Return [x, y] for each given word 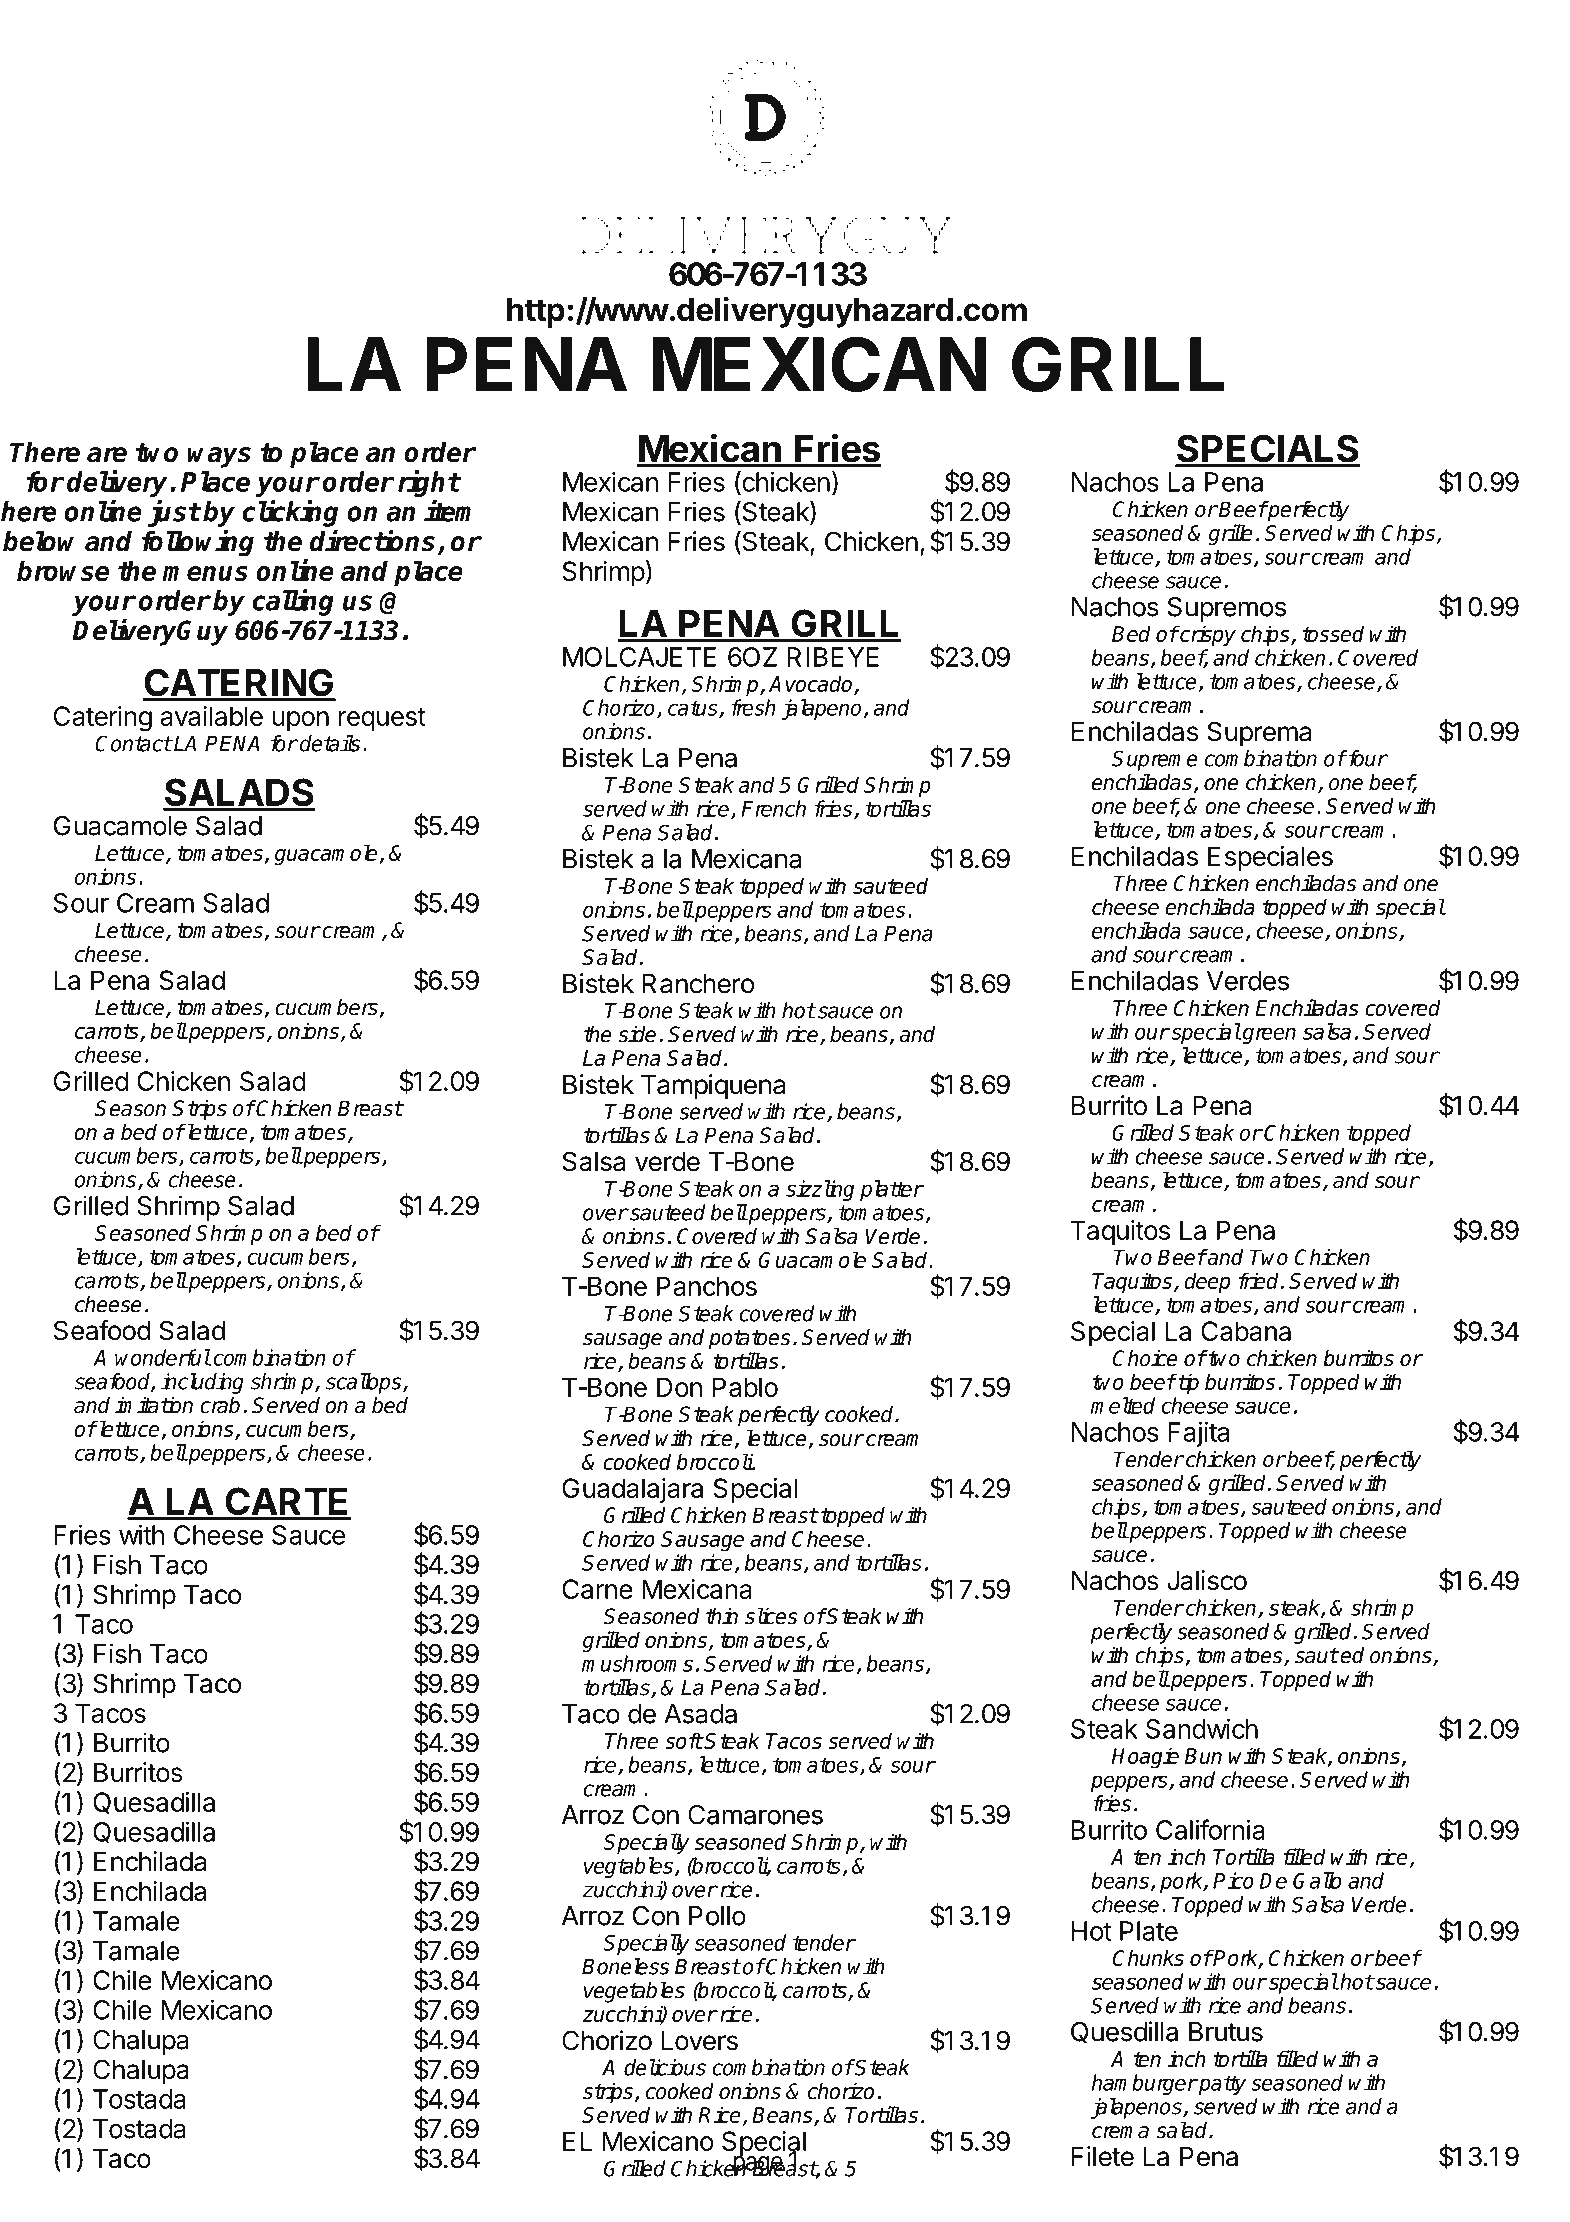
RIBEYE [833, 657]
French [773, 808]
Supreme [1155, 760]
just [174, 513]
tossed [1333, 633]
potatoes [750, 1340]
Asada [700, 1714]
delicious [665, 2067]
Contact [134, 743]
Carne [597, 1589]
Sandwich [1202, 1728]
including [202, 1383]
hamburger [1144, 2084]
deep [1207, 1282]
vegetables [634, 1992]
